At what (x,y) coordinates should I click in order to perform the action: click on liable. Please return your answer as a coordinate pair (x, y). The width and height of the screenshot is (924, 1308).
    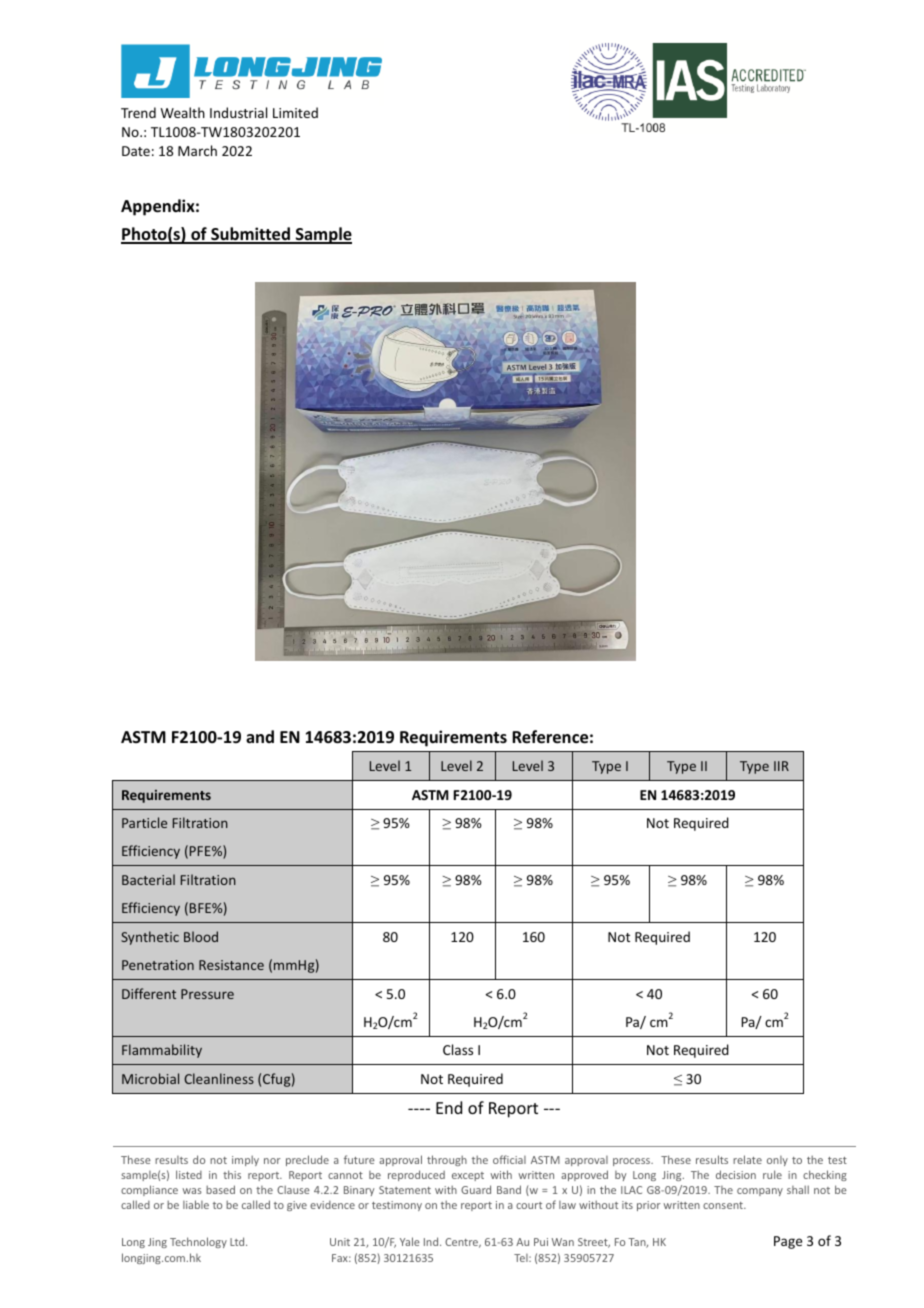
    Looking at the image, I should click on (196, 1204).
